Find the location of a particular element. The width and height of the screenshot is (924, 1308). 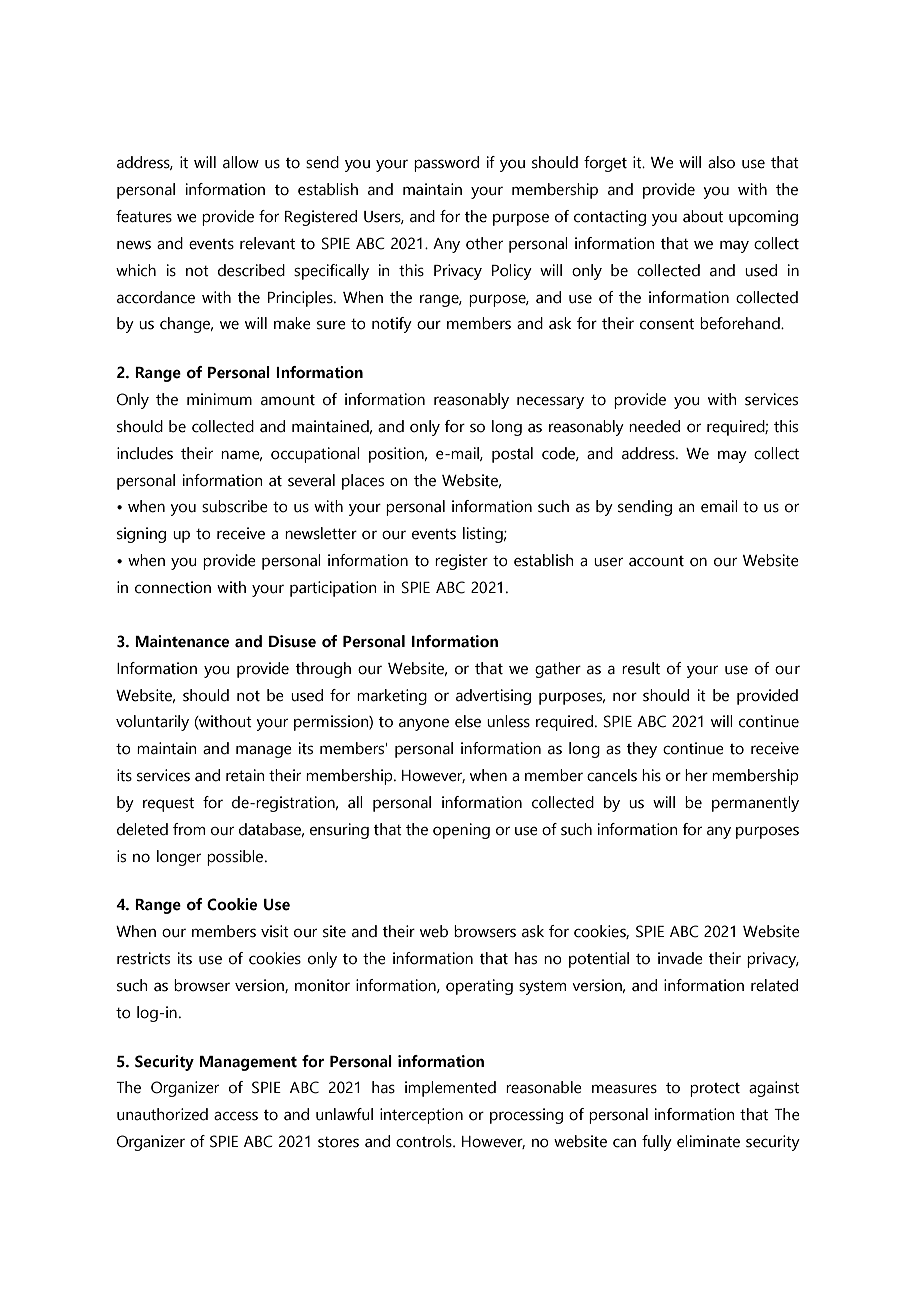

protect is located at coordinates (715, 1090).
